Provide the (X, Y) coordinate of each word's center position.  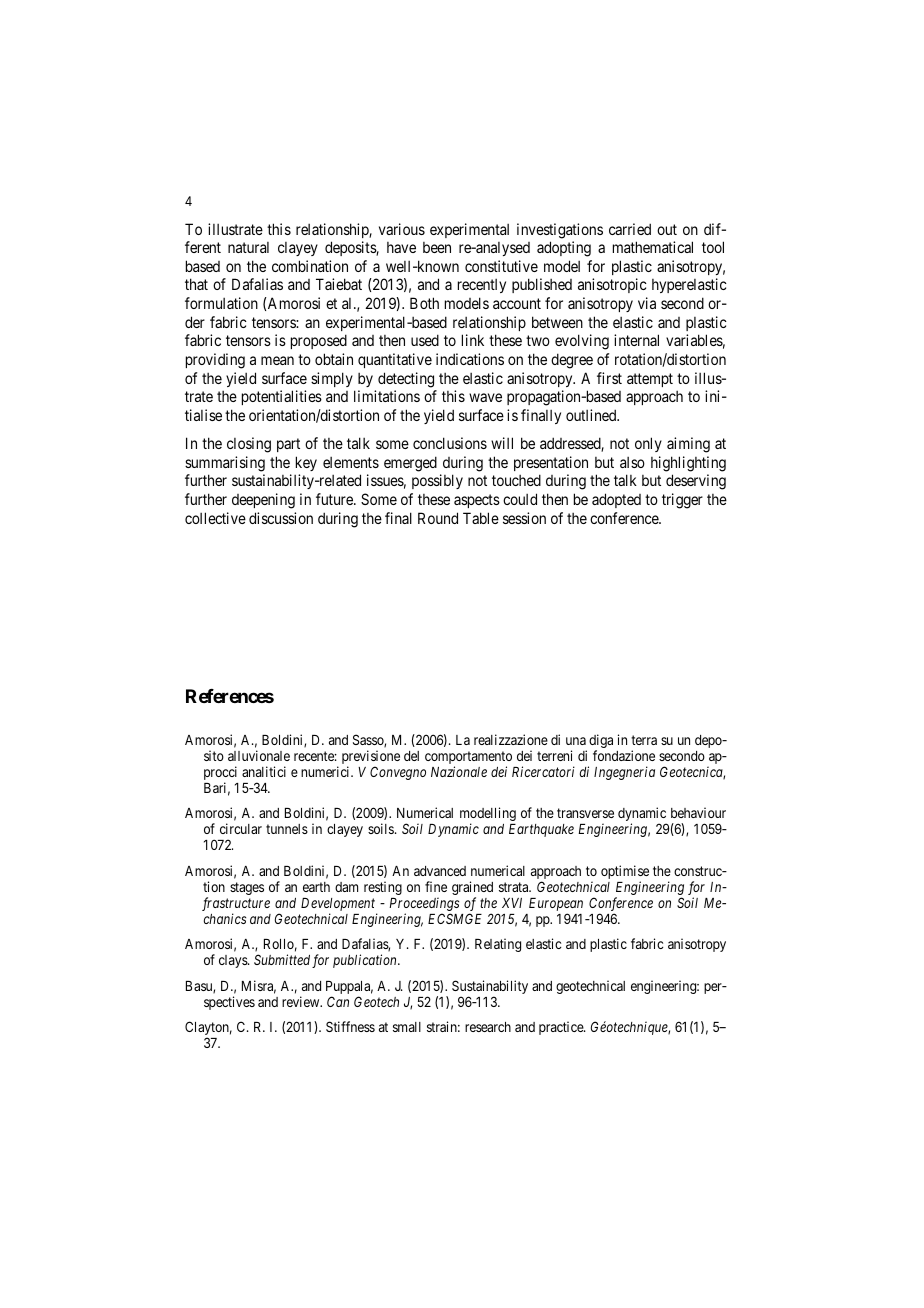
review (302, 1001)
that (196, 284)
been (437, 247)
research (488, 1027)
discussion (281, 518)
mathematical (653, 247)
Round (438, 518)
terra (644, 740)
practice (562, 1028)
